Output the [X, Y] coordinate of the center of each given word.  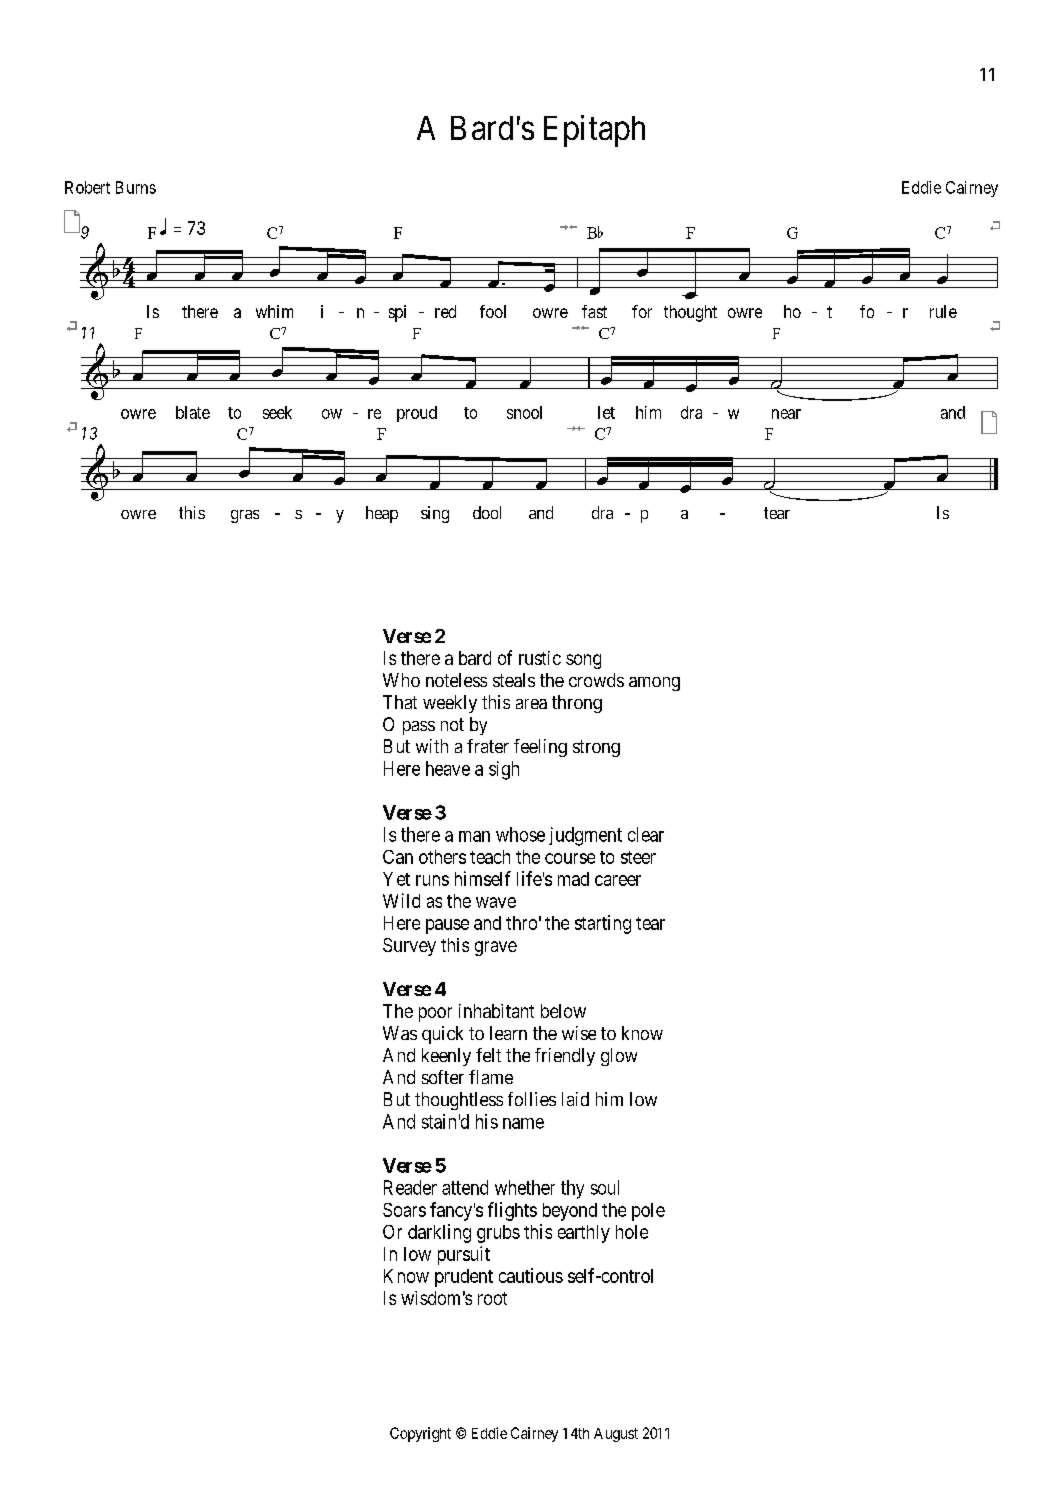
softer [443, 1077]
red [445, 311]
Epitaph [594, 131]
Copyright [420, 1434]
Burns [136, 187]
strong [596, 748]
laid [575, 1099]
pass [419, 728]
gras [245, 516]
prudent [464, 1278]
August [616, 1435]
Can [398, 857]
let [606, 412]
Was [400, 1033]
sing [435, 514]
